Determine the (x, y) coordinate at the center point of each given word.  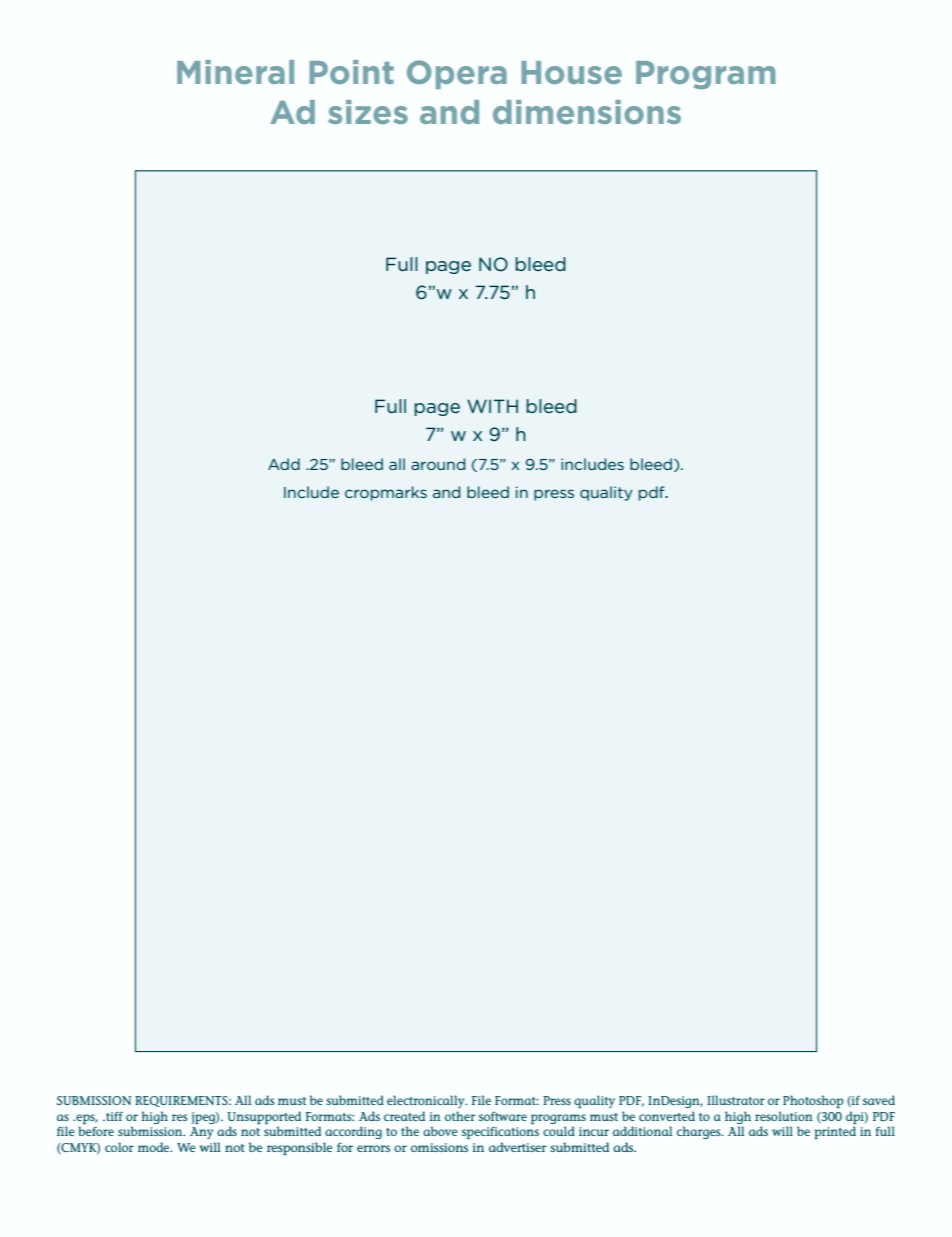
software (503, 1116)
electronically (427, 1101)
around (438, 464)
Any (201, 1133)
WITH (492, 406)
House (571, 72)
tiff (113, 1116)
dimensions (587, 112)
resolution (783, 1116)
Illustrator (736, 1100)
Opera (457, 74)
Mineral (235, 72)
